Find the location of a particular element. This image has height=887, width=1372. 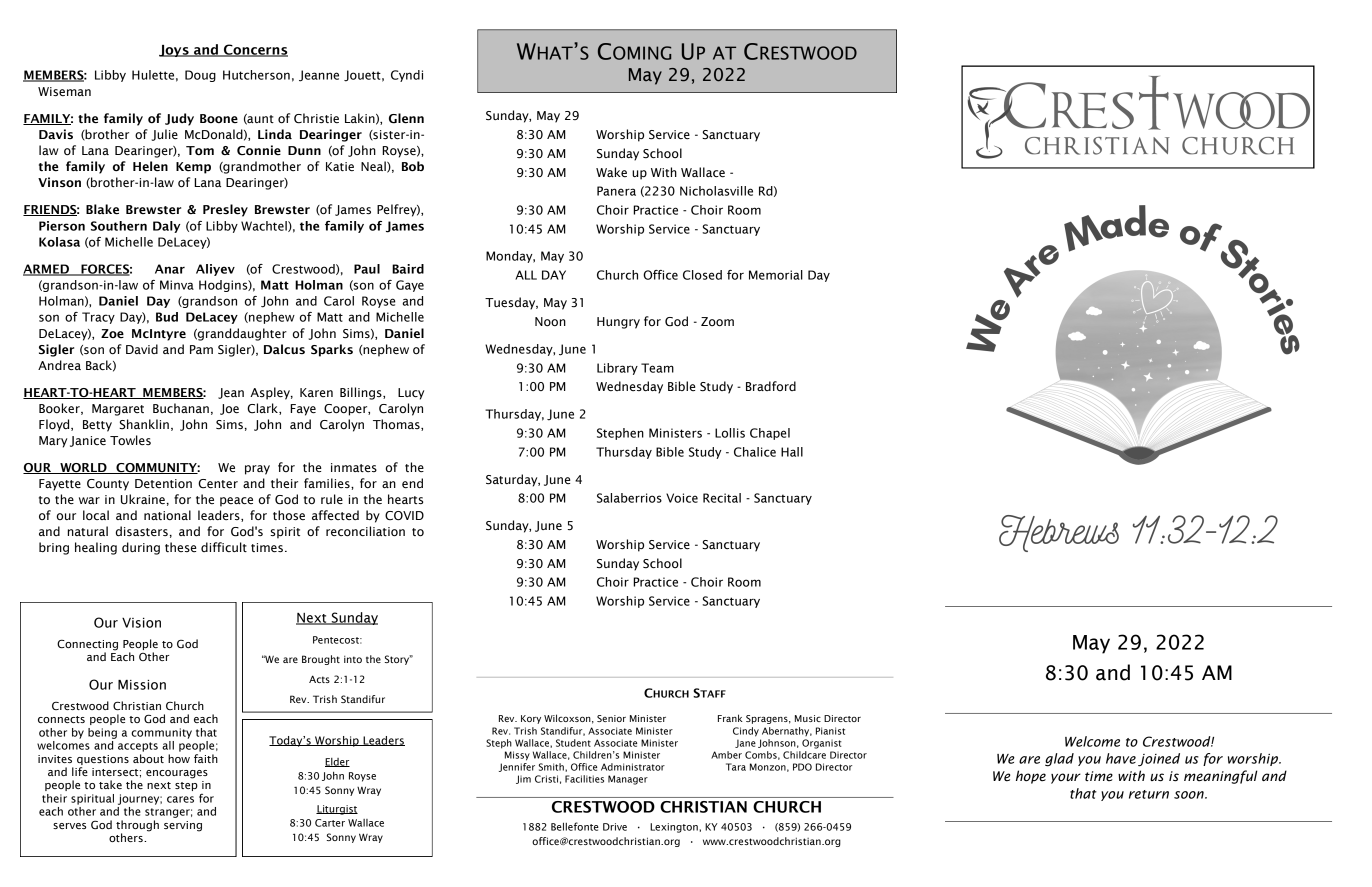

Hall is located at coordinates (792, 452).
